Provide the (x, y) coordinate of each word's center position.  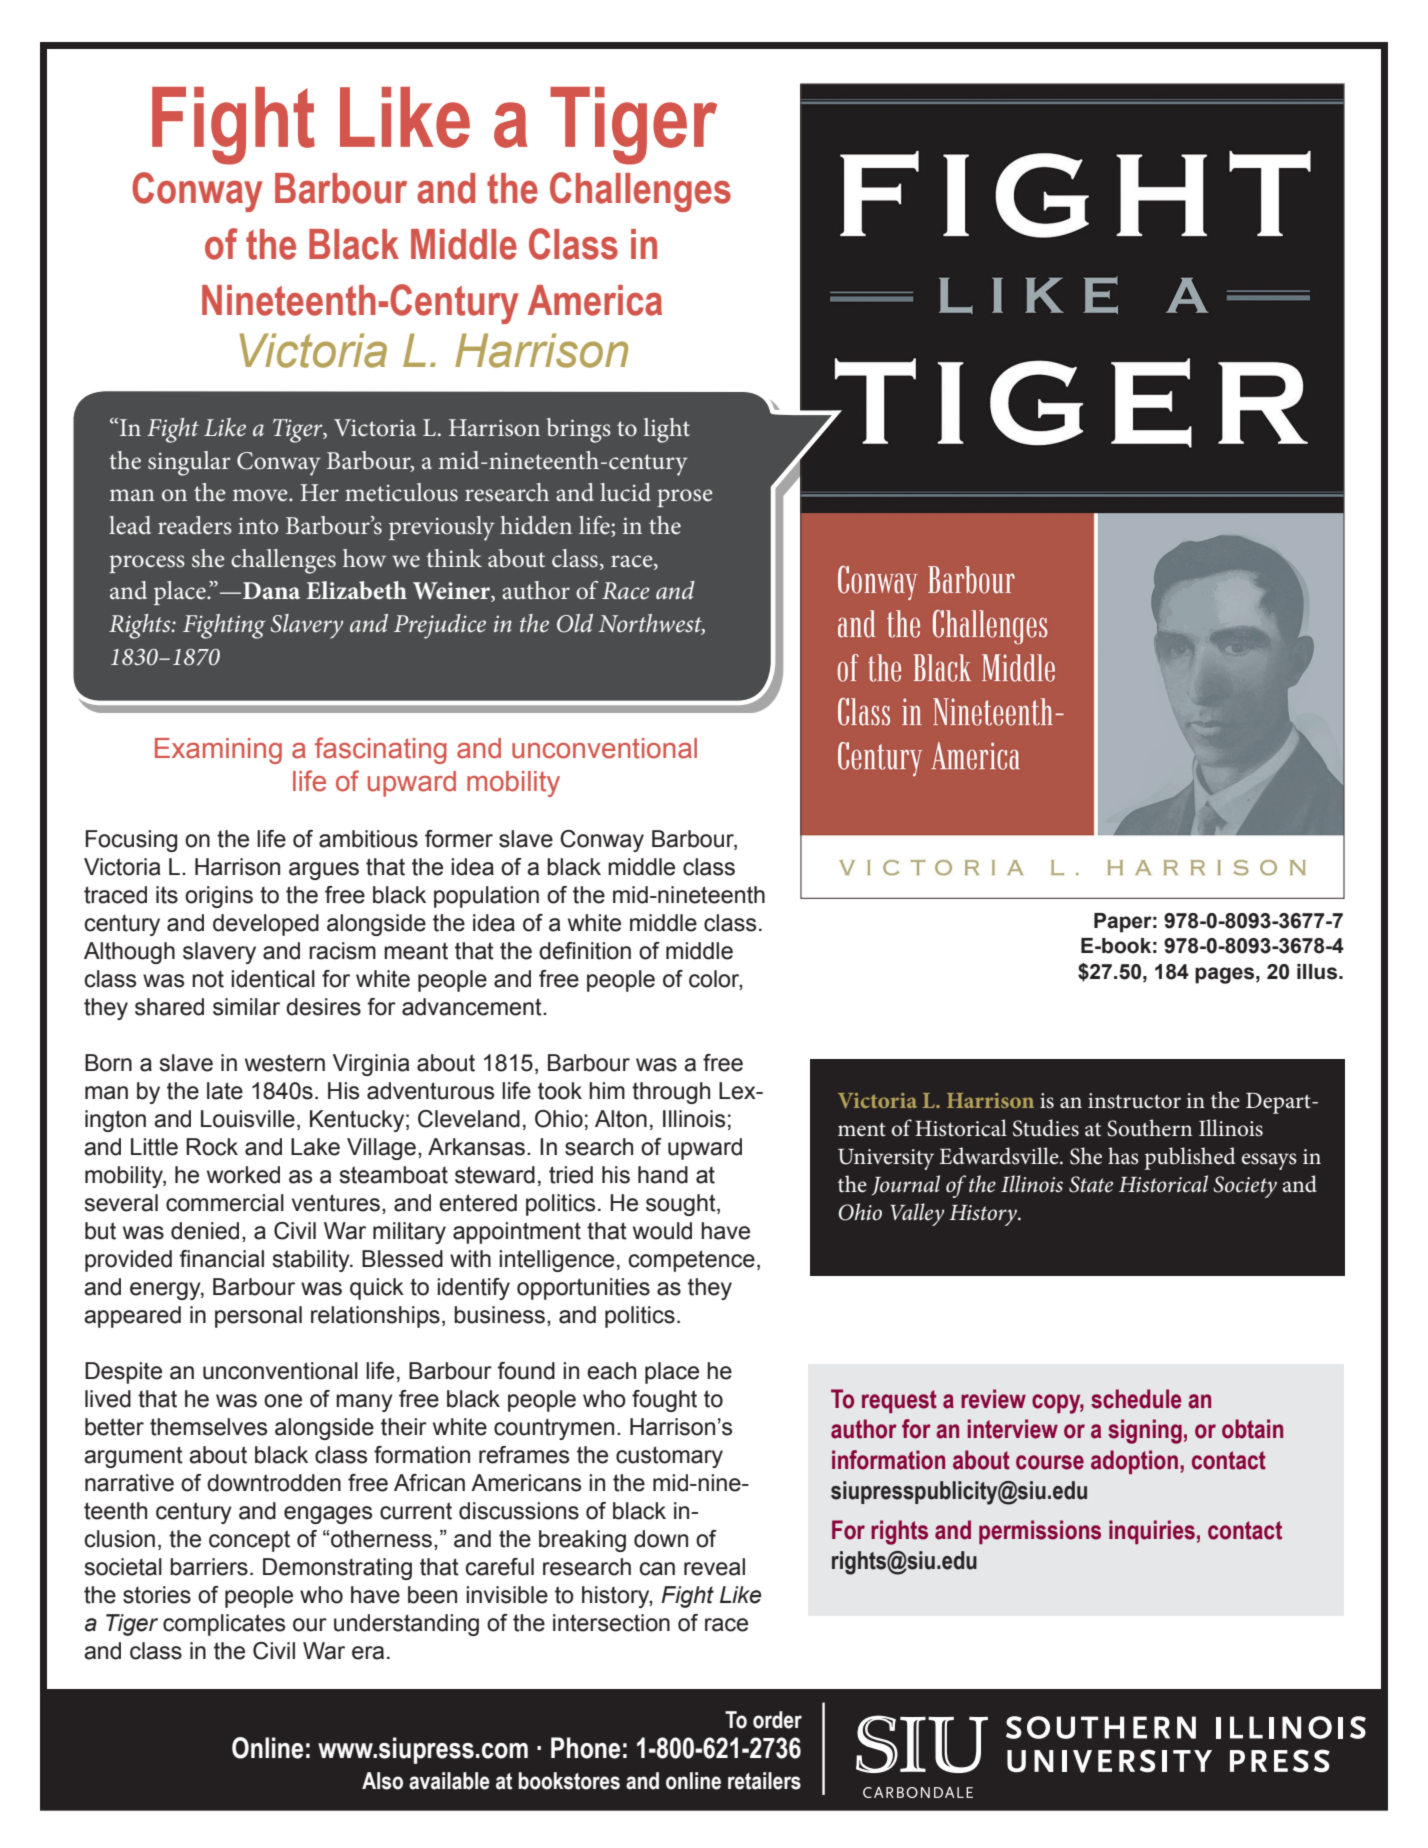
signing (1145, 1431)
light (667, 430)
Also (382, 1781)
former (459, 839)
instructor (1134, 1101)
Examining (218, 751)
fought (664, 1401)
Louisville (248, 1119)
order (777, 1720)
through (671, 1093)
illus (1318, 972)
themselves (208, 1427)
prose (685, 498)
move (261, 495)
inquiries (1152, 1532)
